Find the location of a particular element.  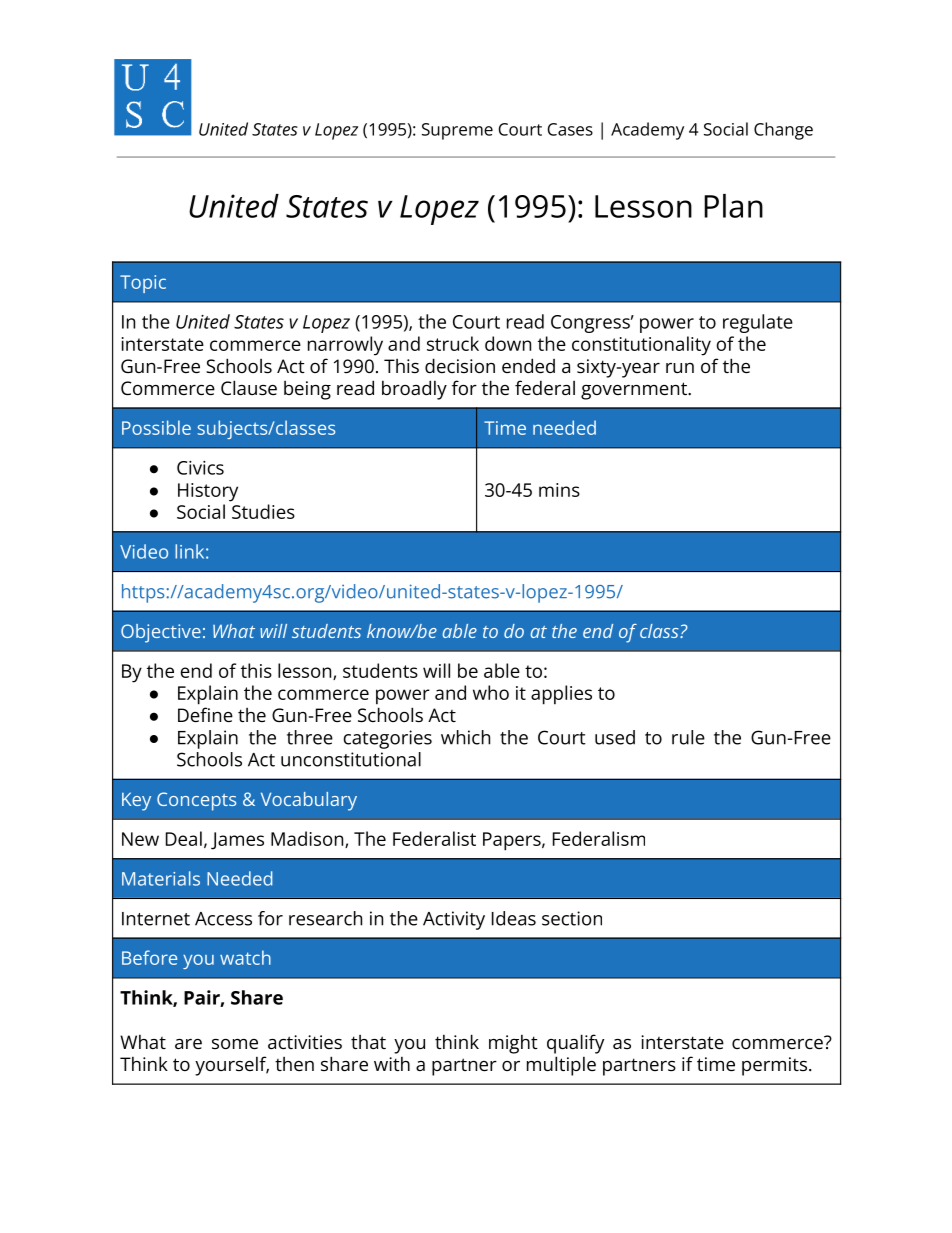

Objective is located at coordinates (161, 633).
